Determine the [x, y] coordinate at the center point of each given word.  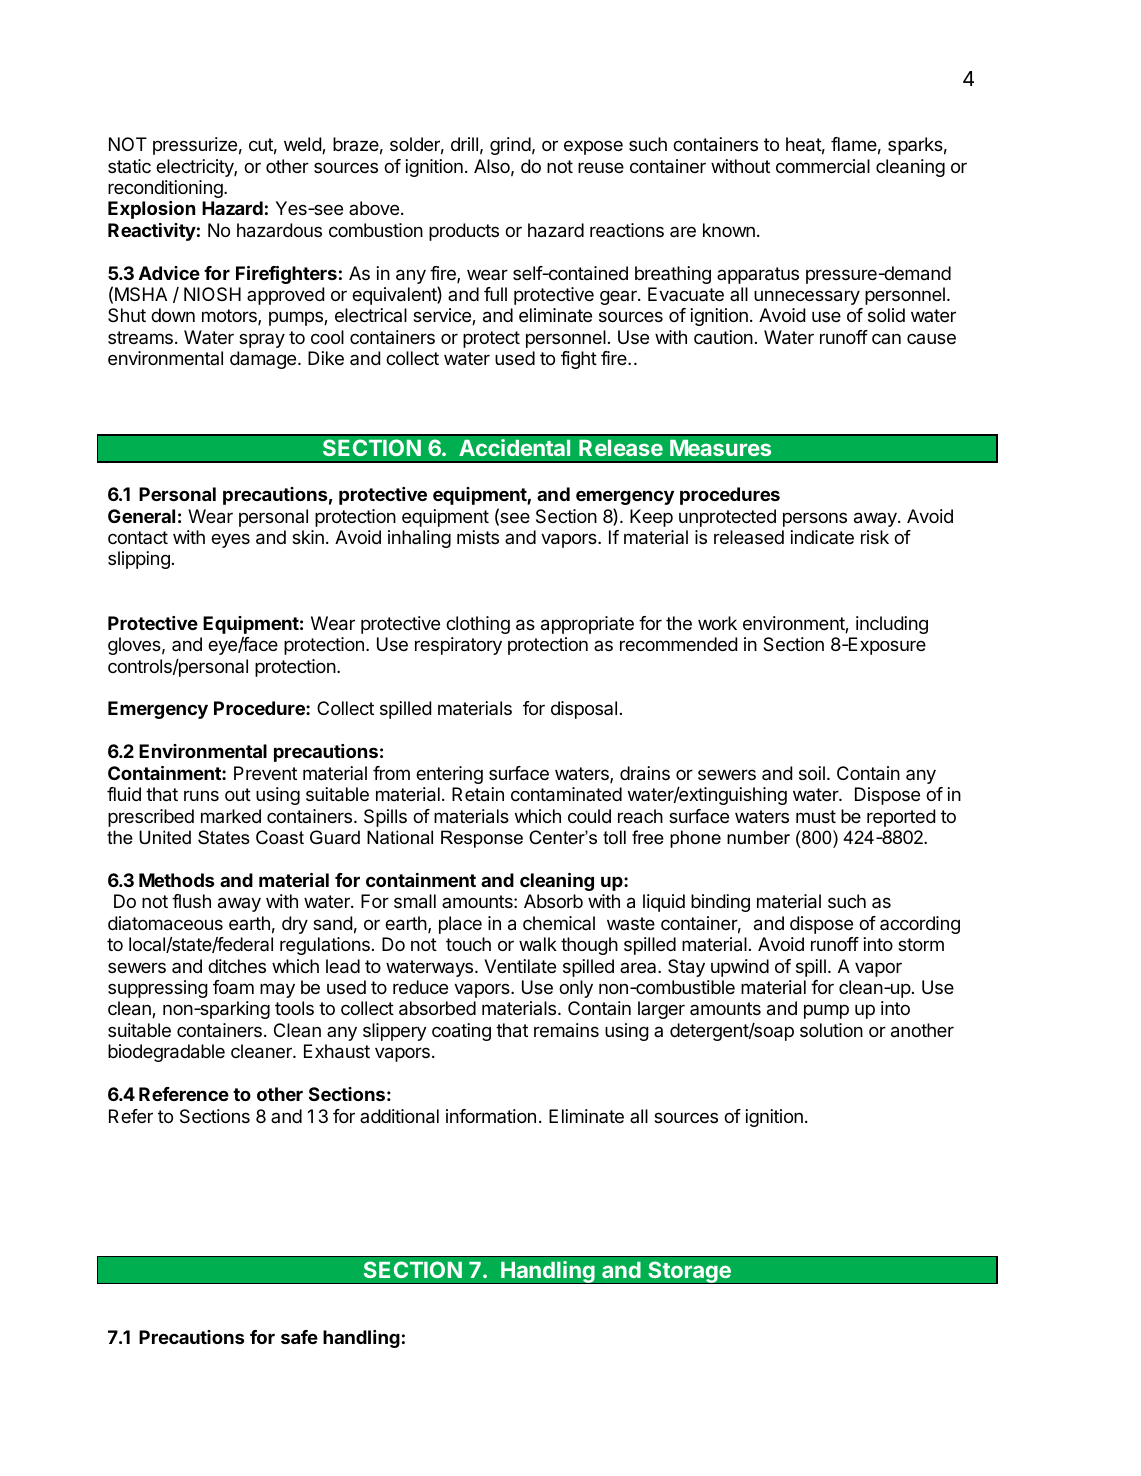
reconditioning [166, 189]
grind [510, 146]
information [491, 1116]
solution [831, 1030]
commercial [823, 166]
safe [299, 1337]
